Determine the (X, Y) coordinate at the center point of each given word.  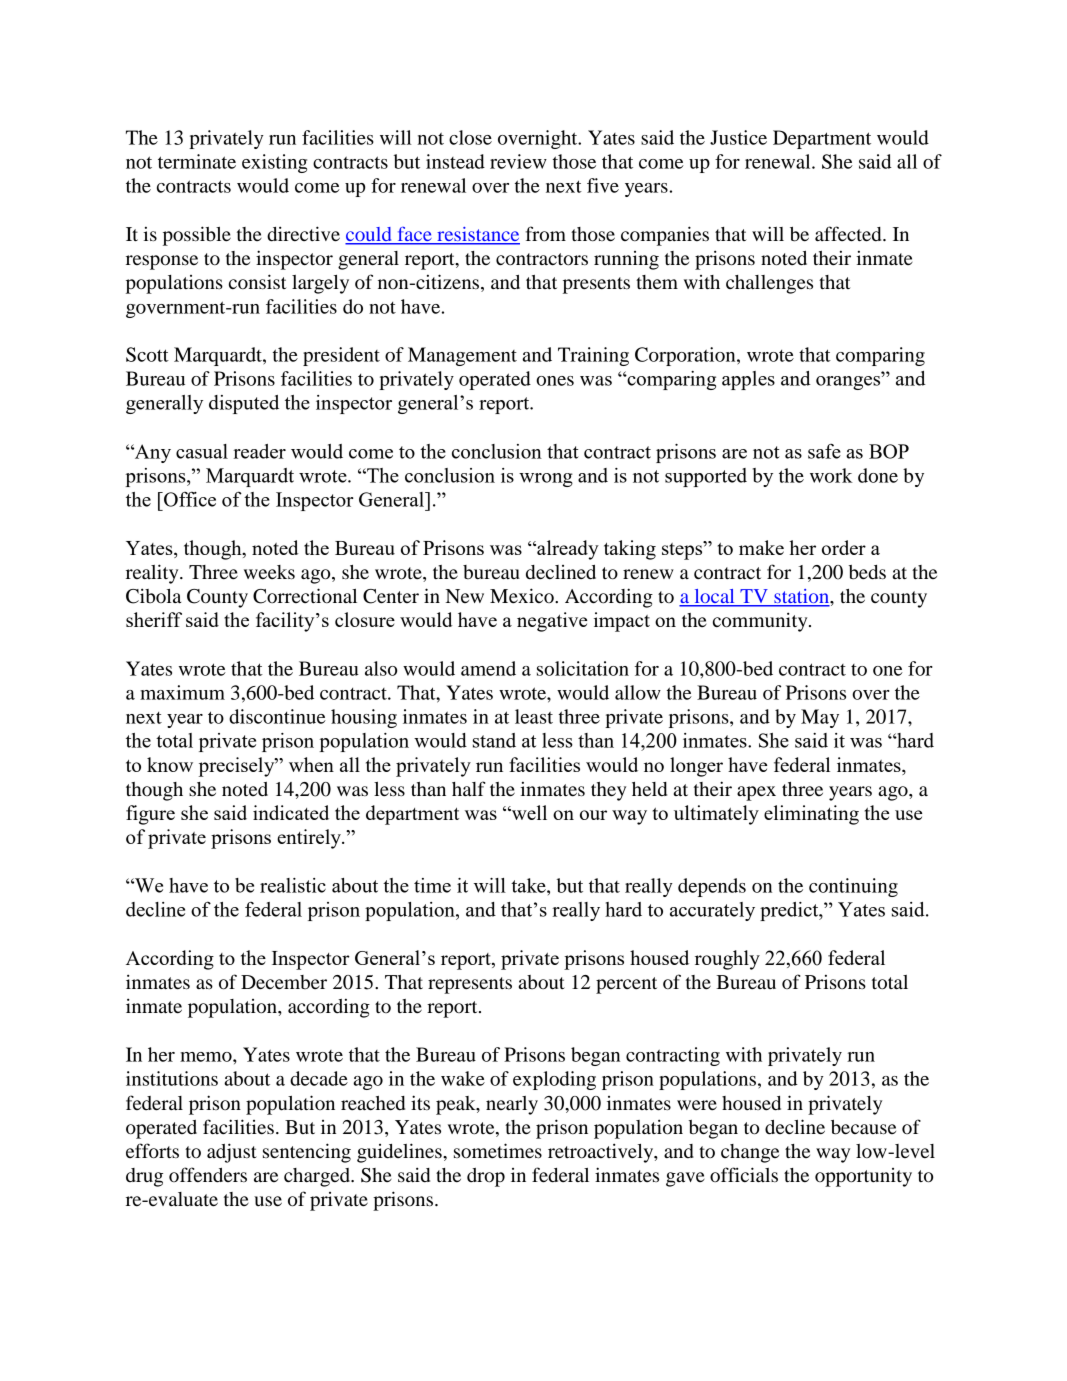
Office (189, 499)
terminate (197, 161)
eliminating (811, 815)
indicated (291, 812)
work (831, 475)
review (518, 161)
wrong (546, 480)
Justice (738, 137)
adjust (232, 1153)
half (469, 788)
